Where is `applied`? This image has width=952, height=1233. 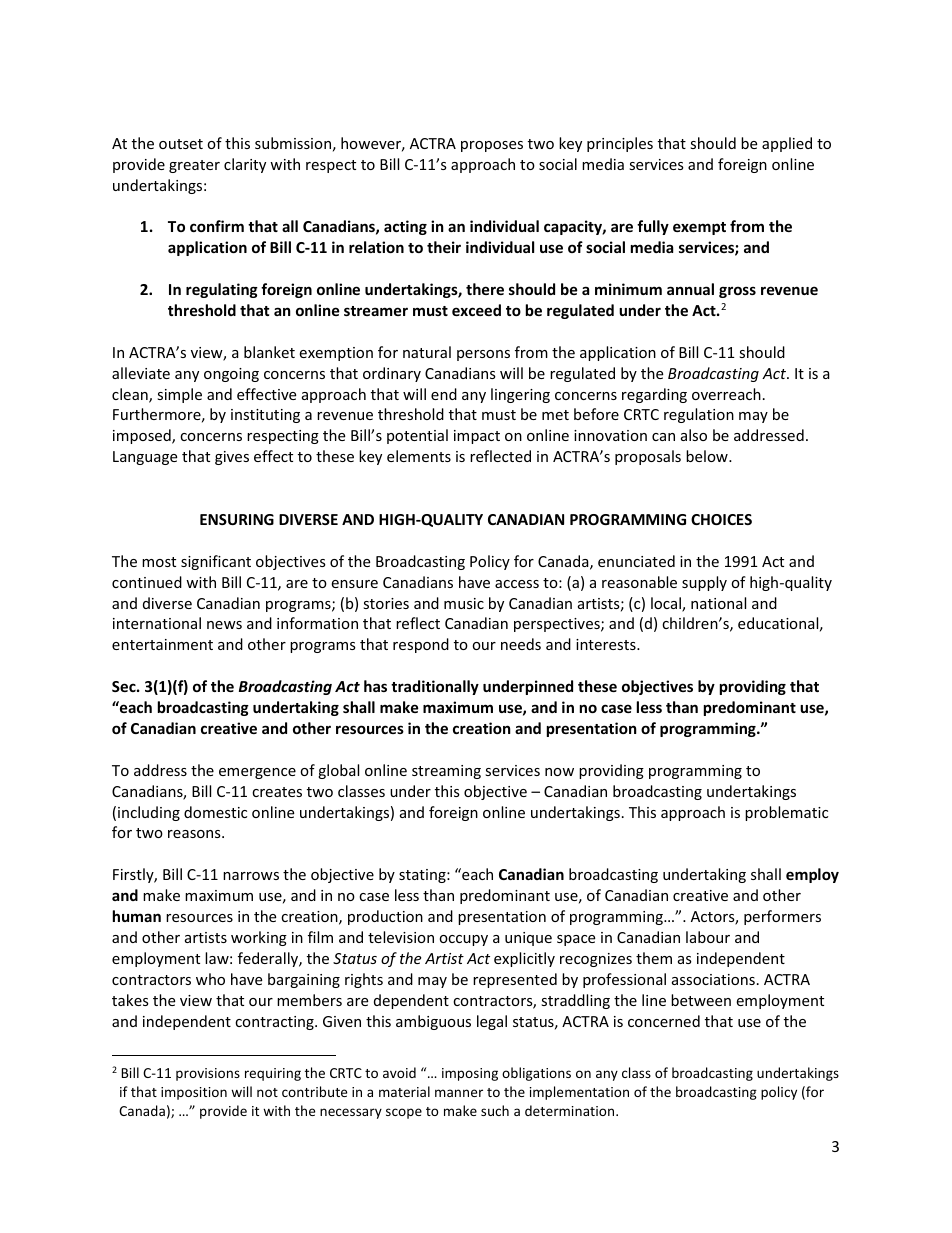 applied is located at coordinates (787, 144).
